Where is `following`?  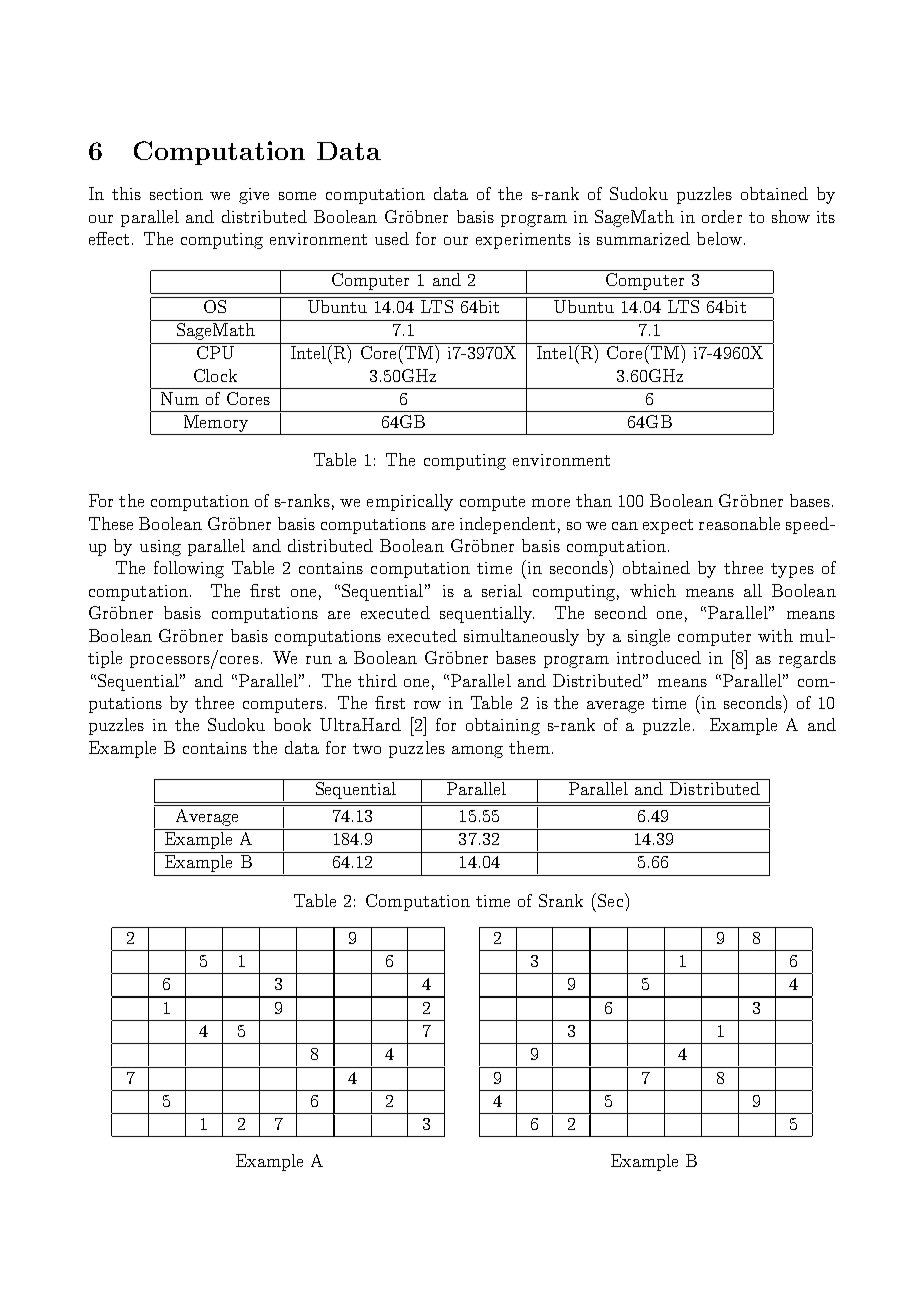
following is located at coordinates (189, 569).
